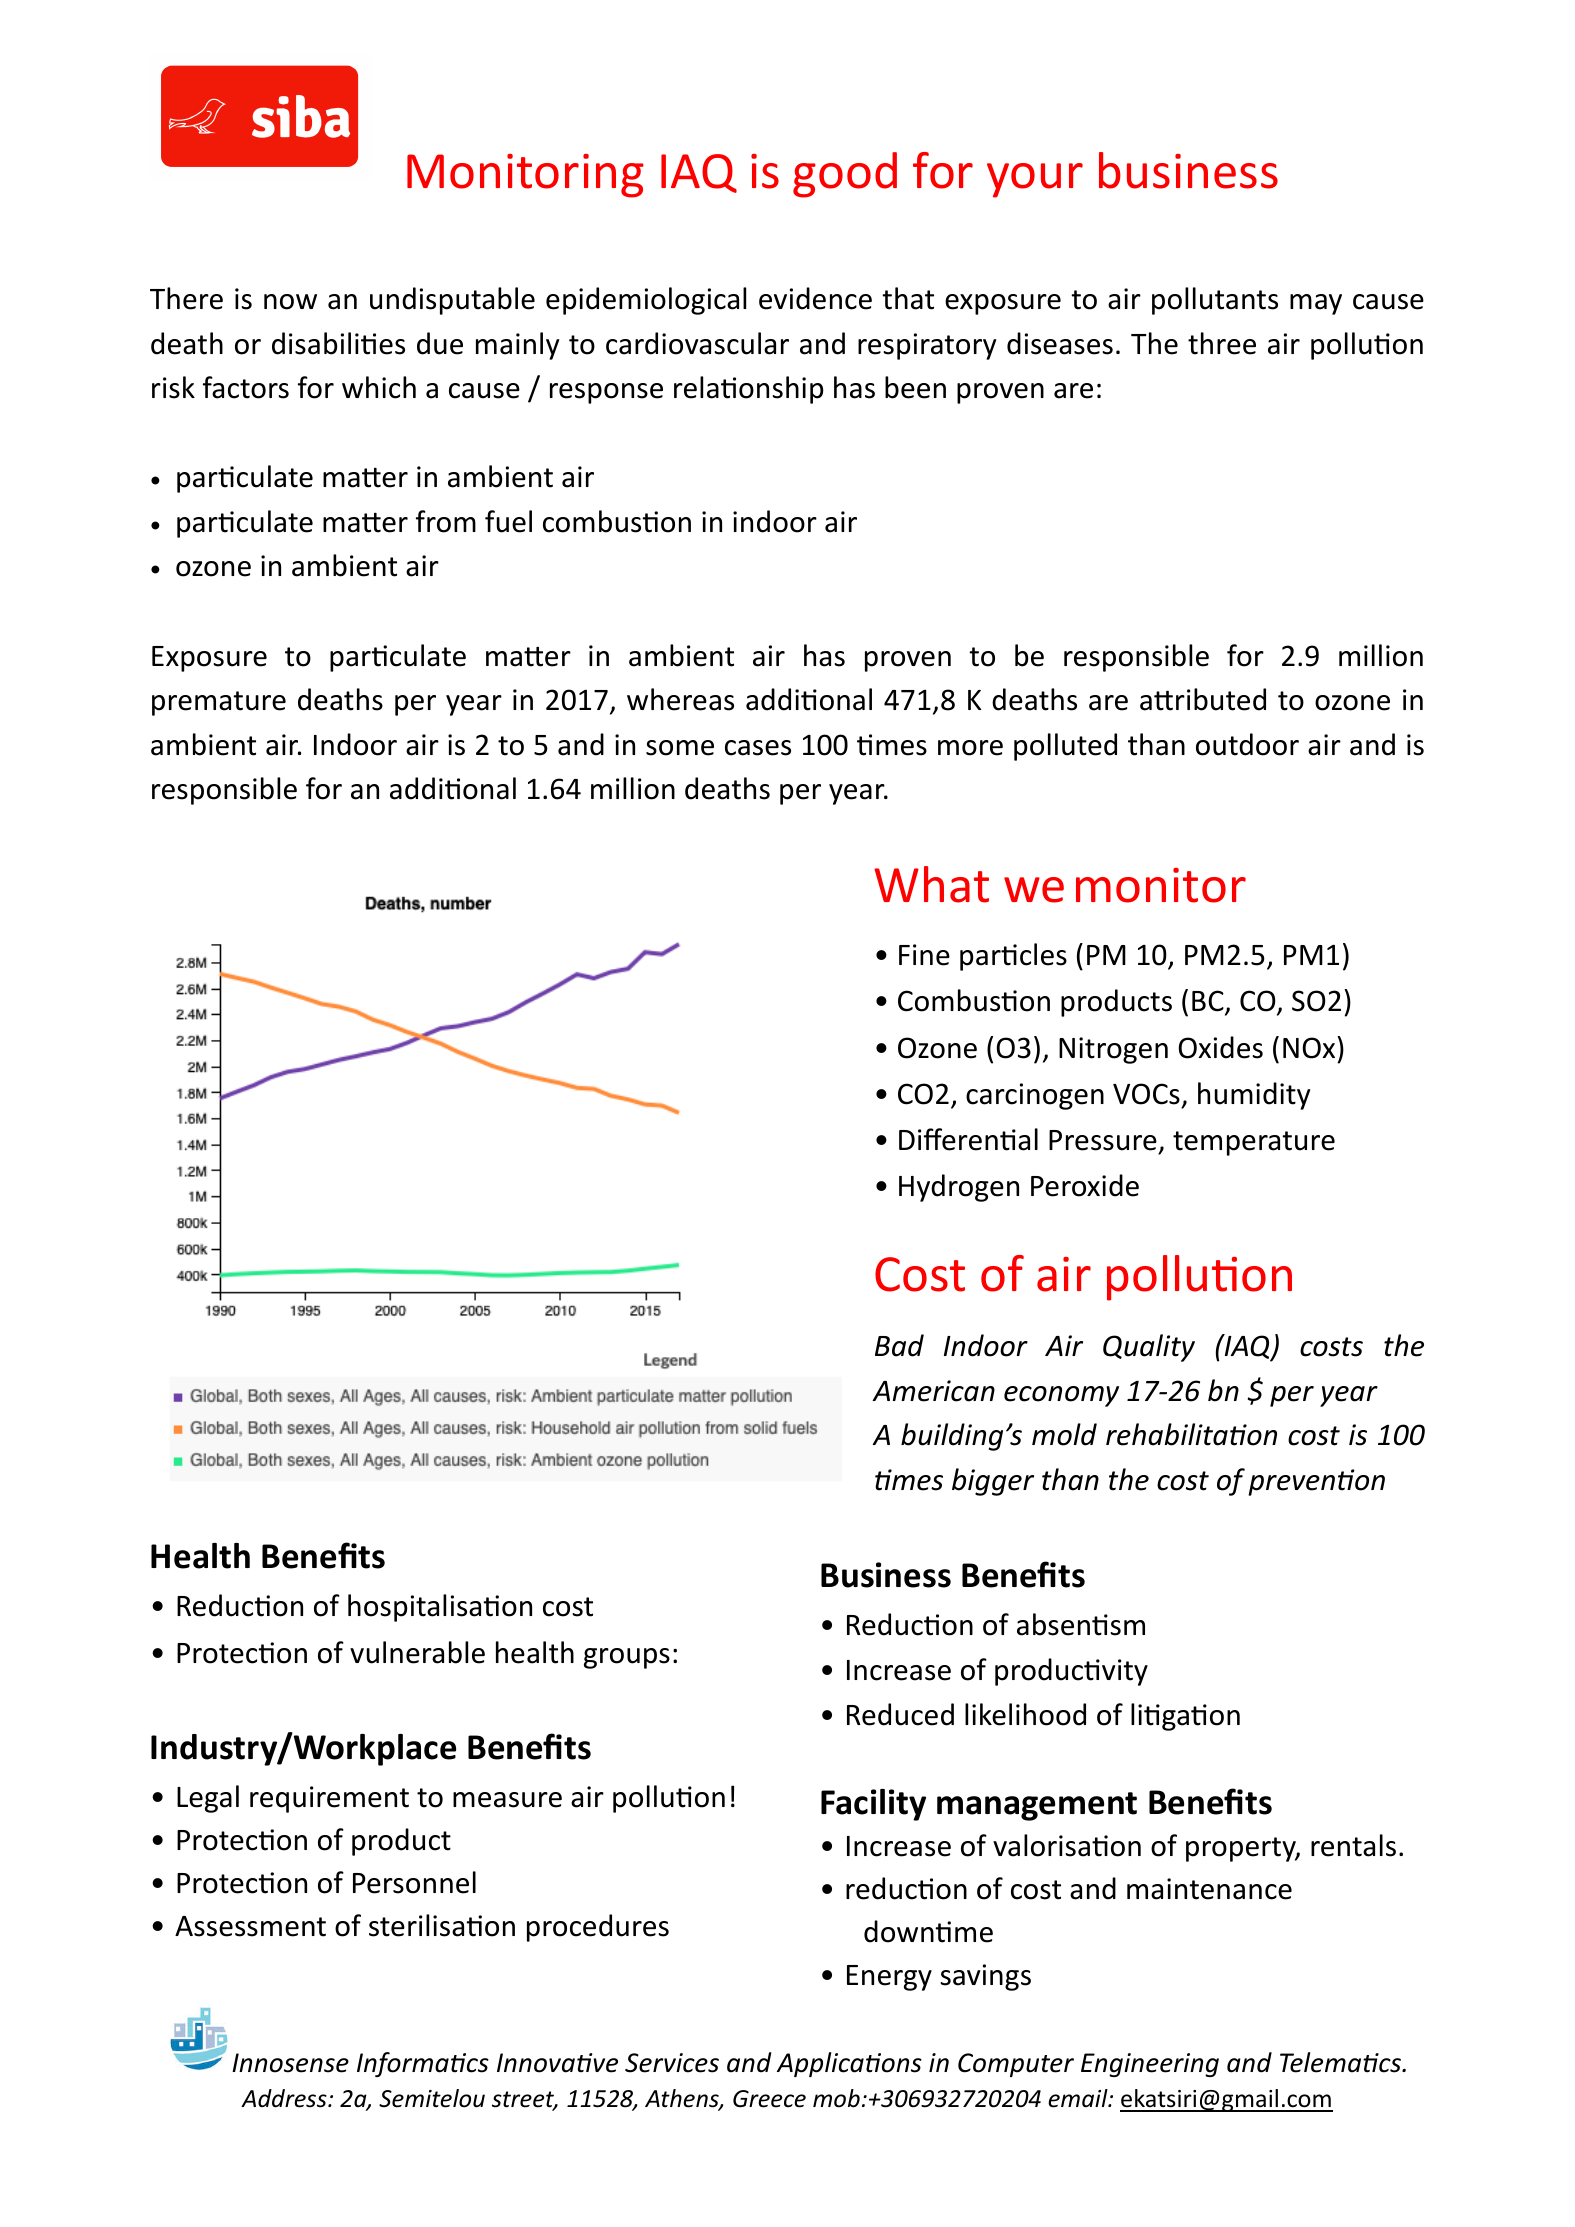  I want to click on three, so click(1222, 343).
